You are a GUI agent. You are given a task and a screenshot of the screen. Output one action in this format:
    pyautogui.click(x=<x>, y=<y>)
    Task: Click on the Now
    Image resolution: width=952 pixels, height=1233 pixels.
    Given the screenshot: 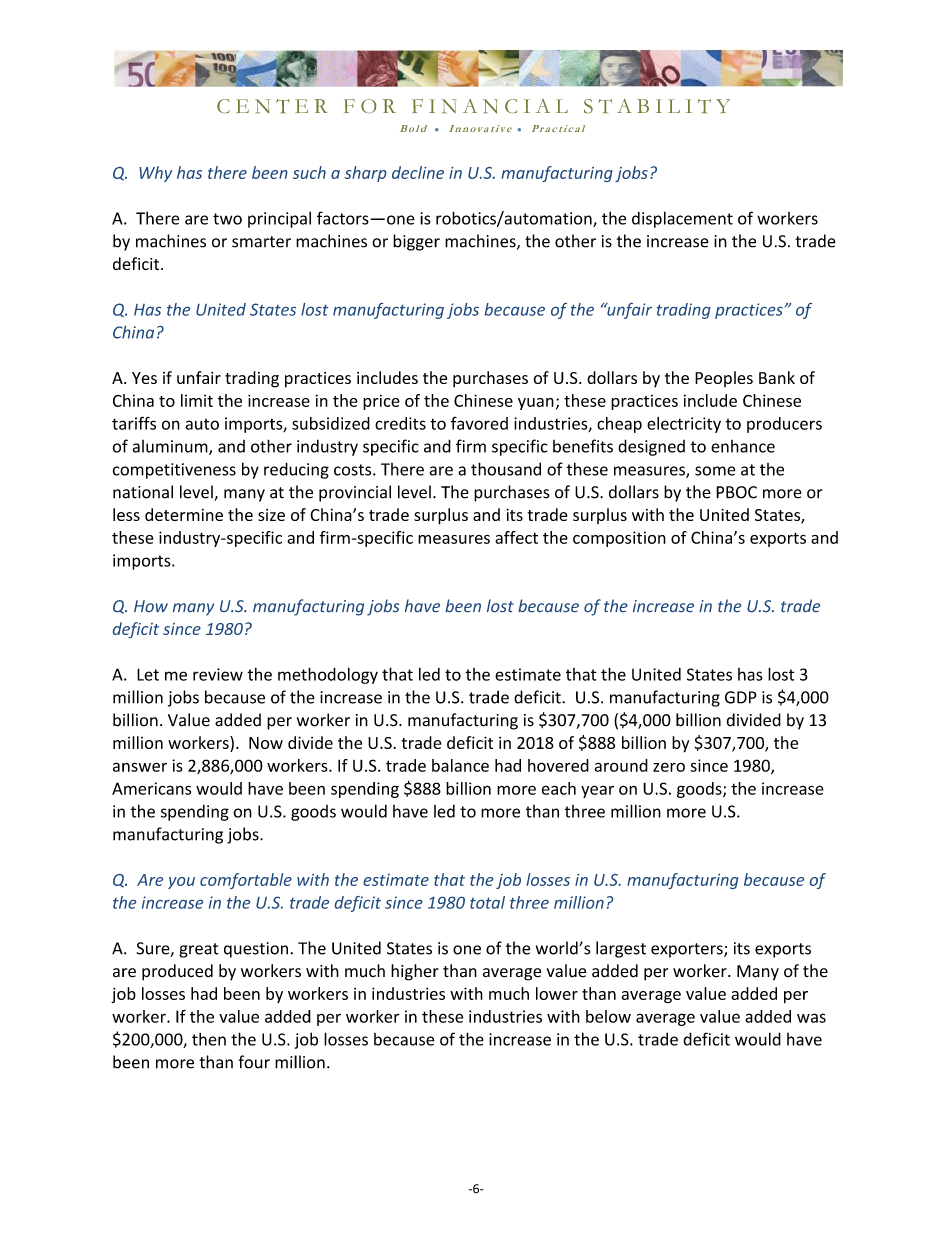 What is the action you would take?
    pyautogui.click(x=266, y=743)
